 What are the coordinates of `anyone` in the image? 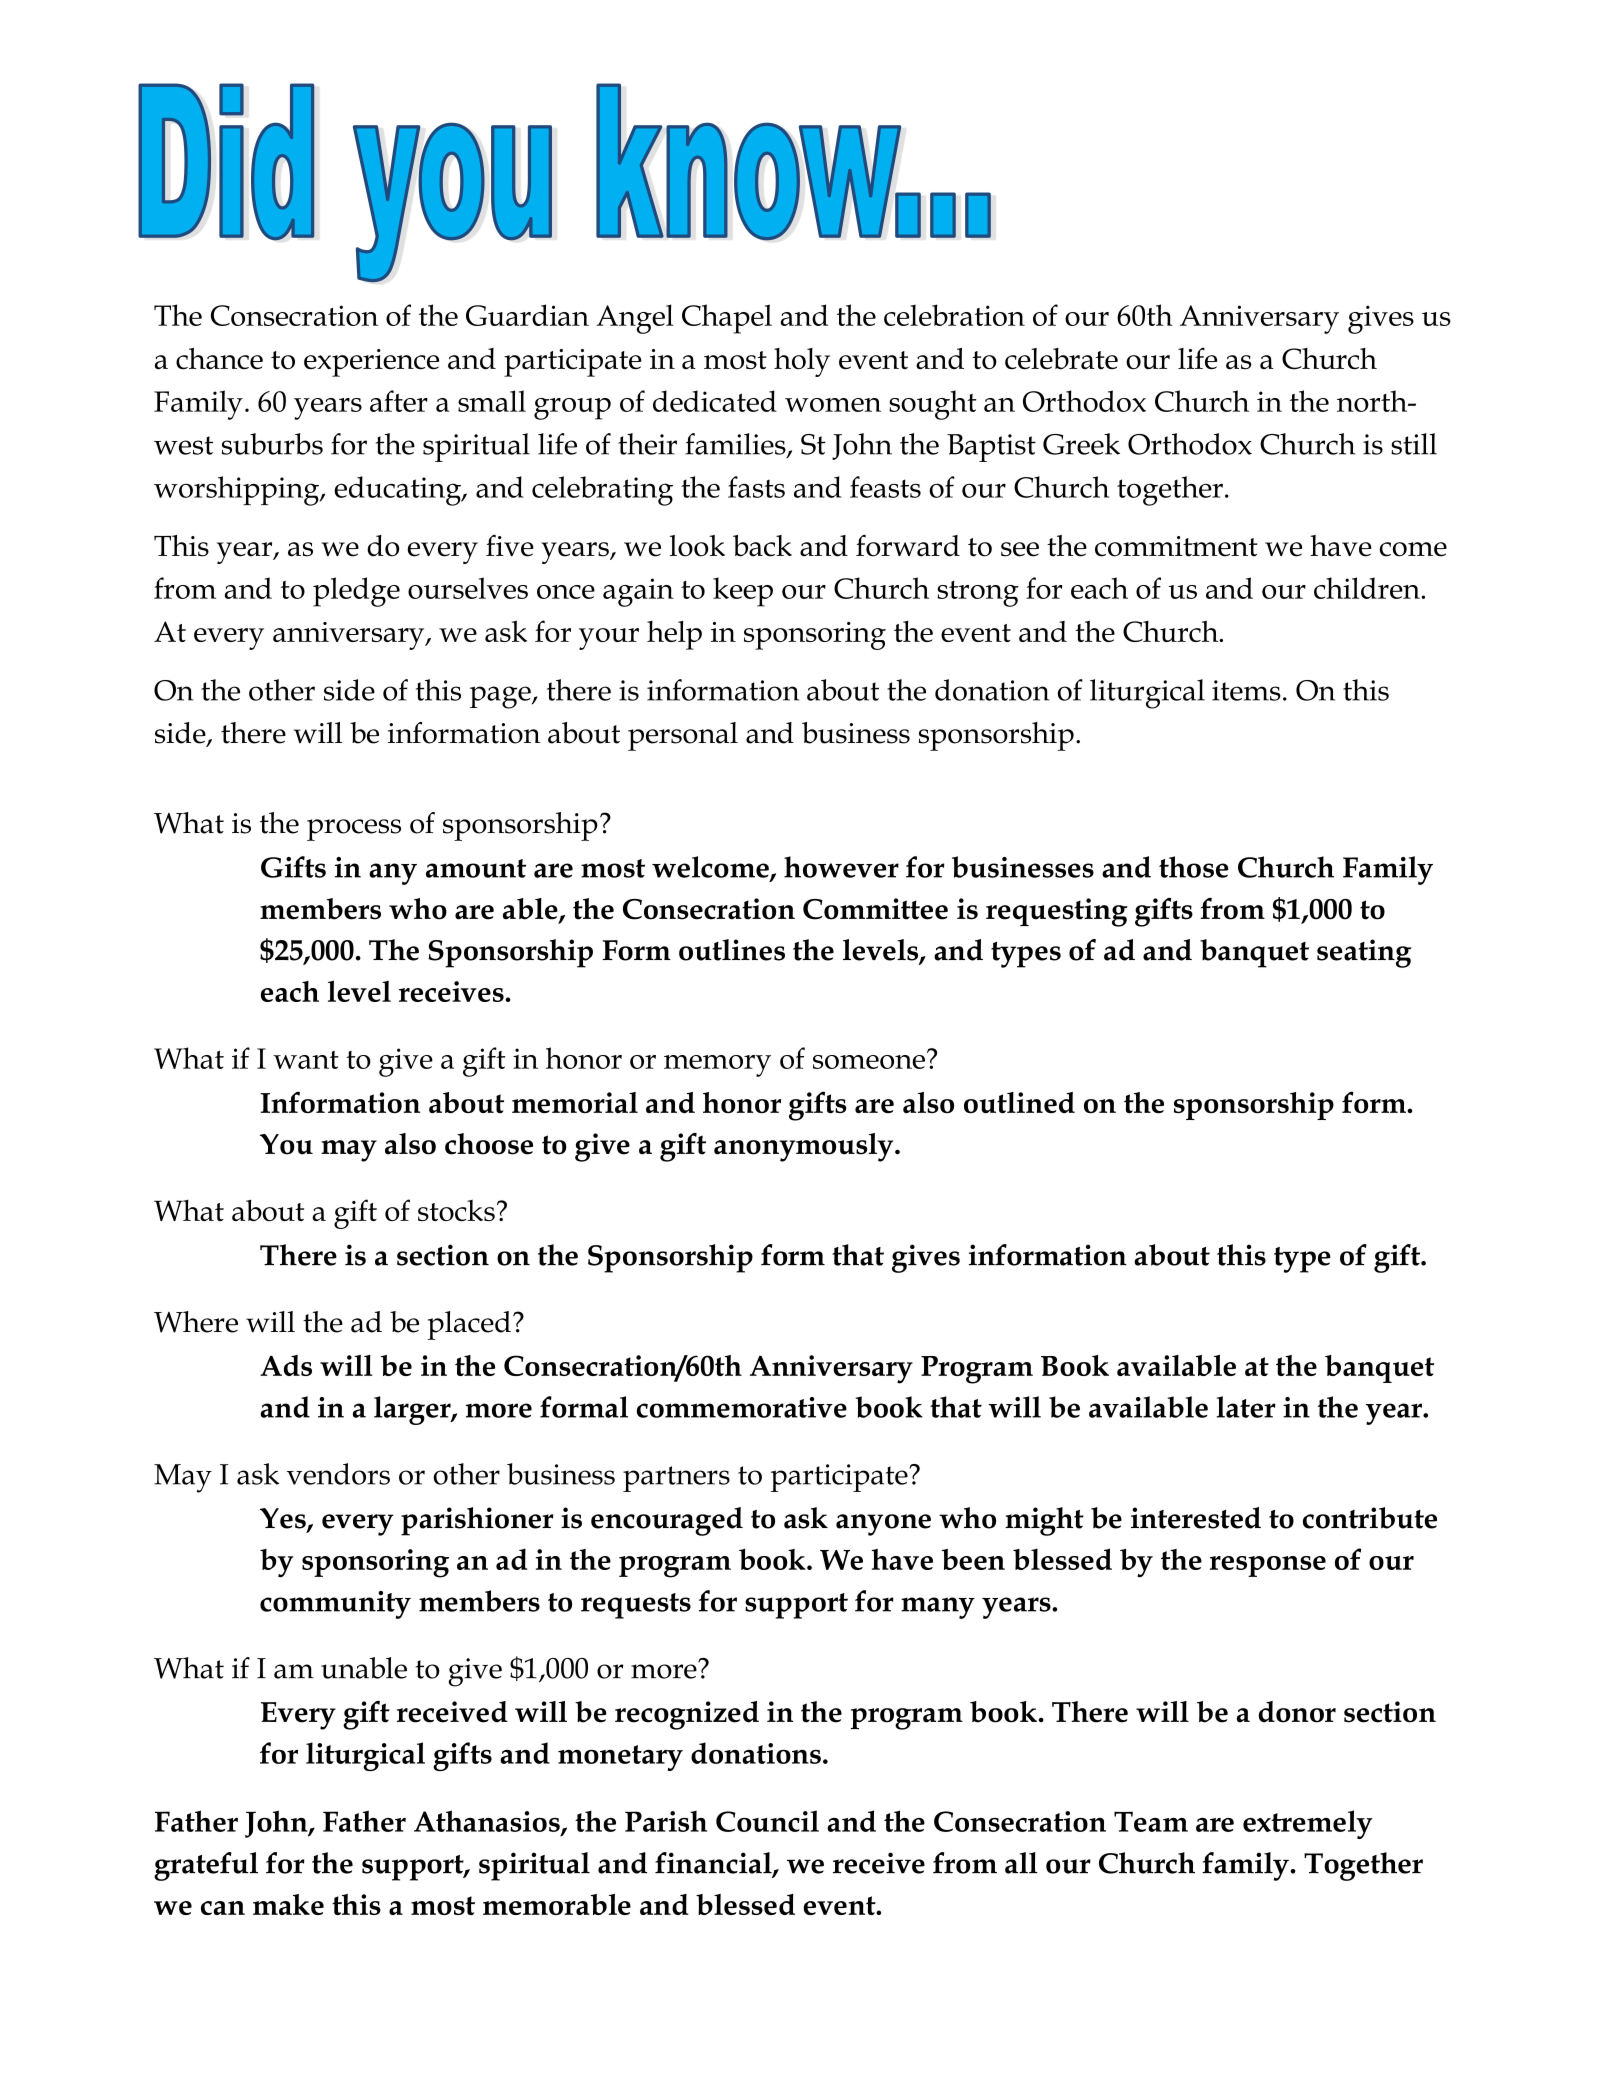 It's located at (883, 1525).
